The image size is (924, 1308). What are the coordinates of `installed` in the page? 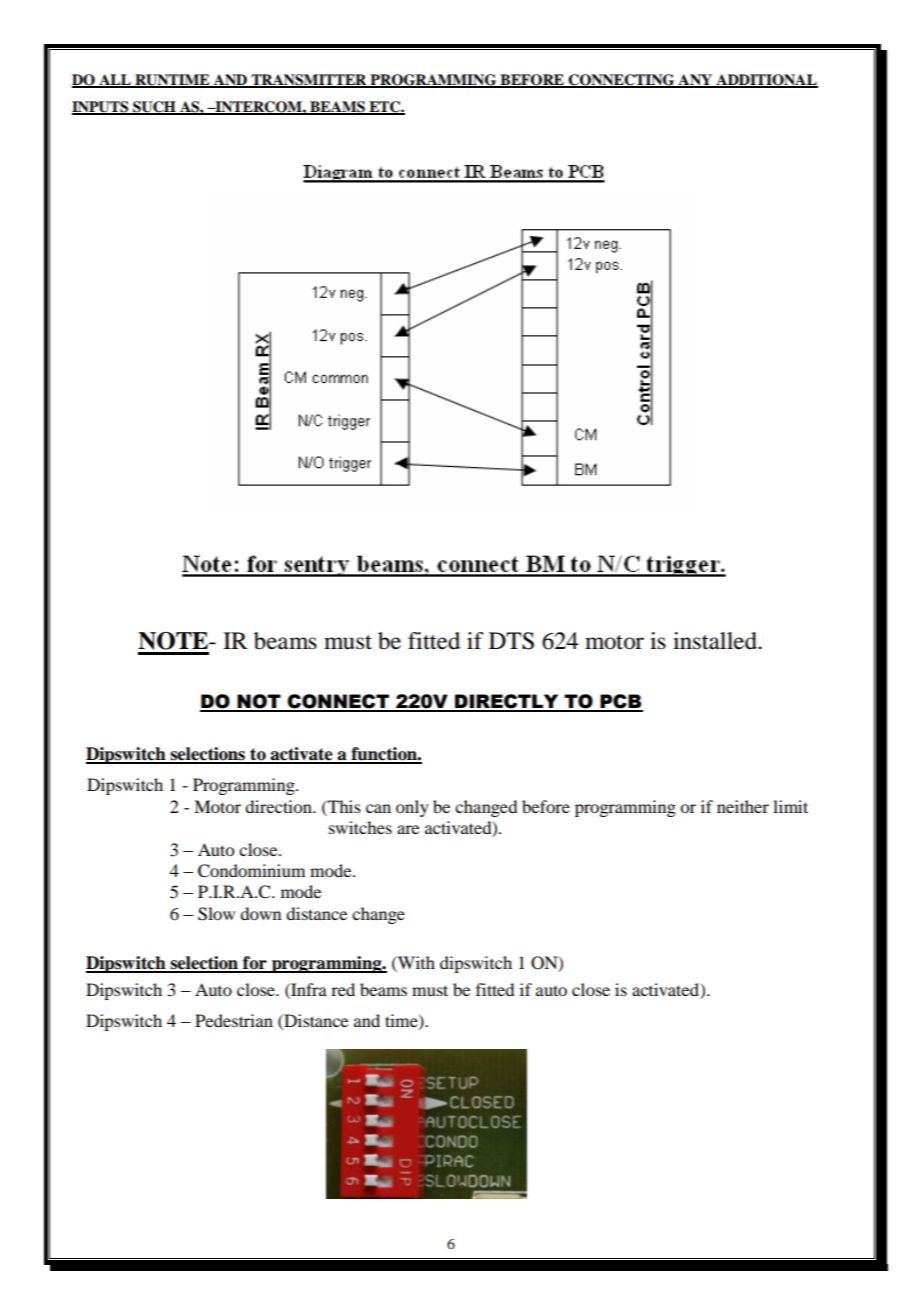 It's located at (716, 641).
